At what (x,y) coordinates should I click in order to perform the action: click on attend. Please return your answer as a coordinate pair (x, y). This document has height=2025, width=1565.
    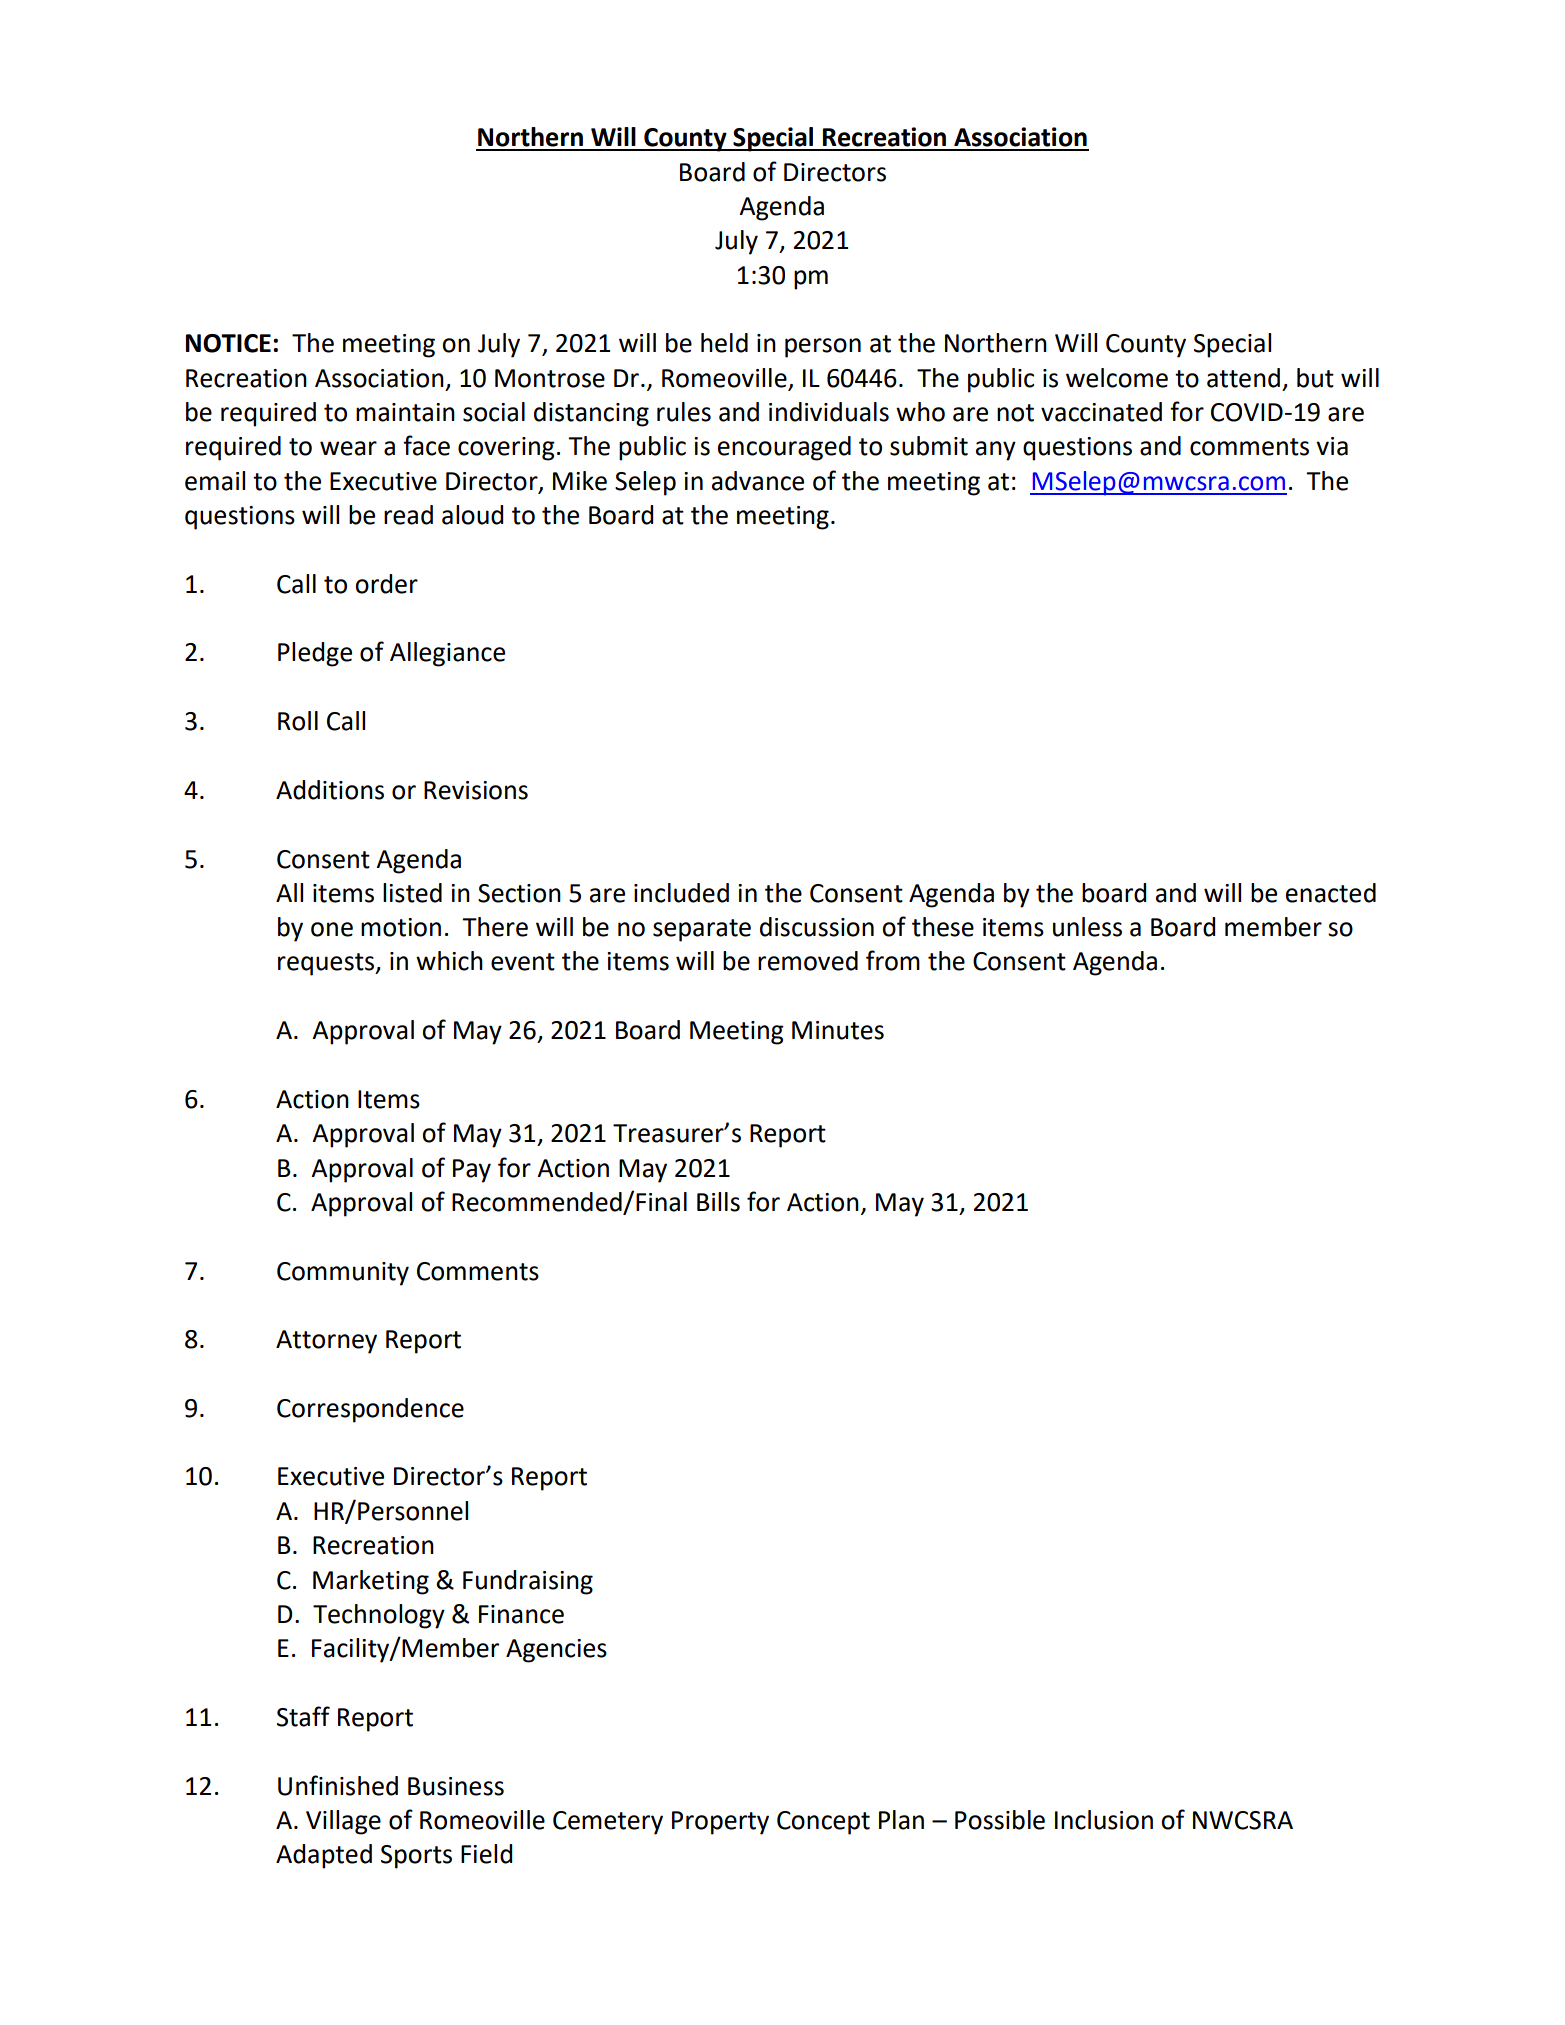
    Looking at the image, I should click on (1243, 378).
